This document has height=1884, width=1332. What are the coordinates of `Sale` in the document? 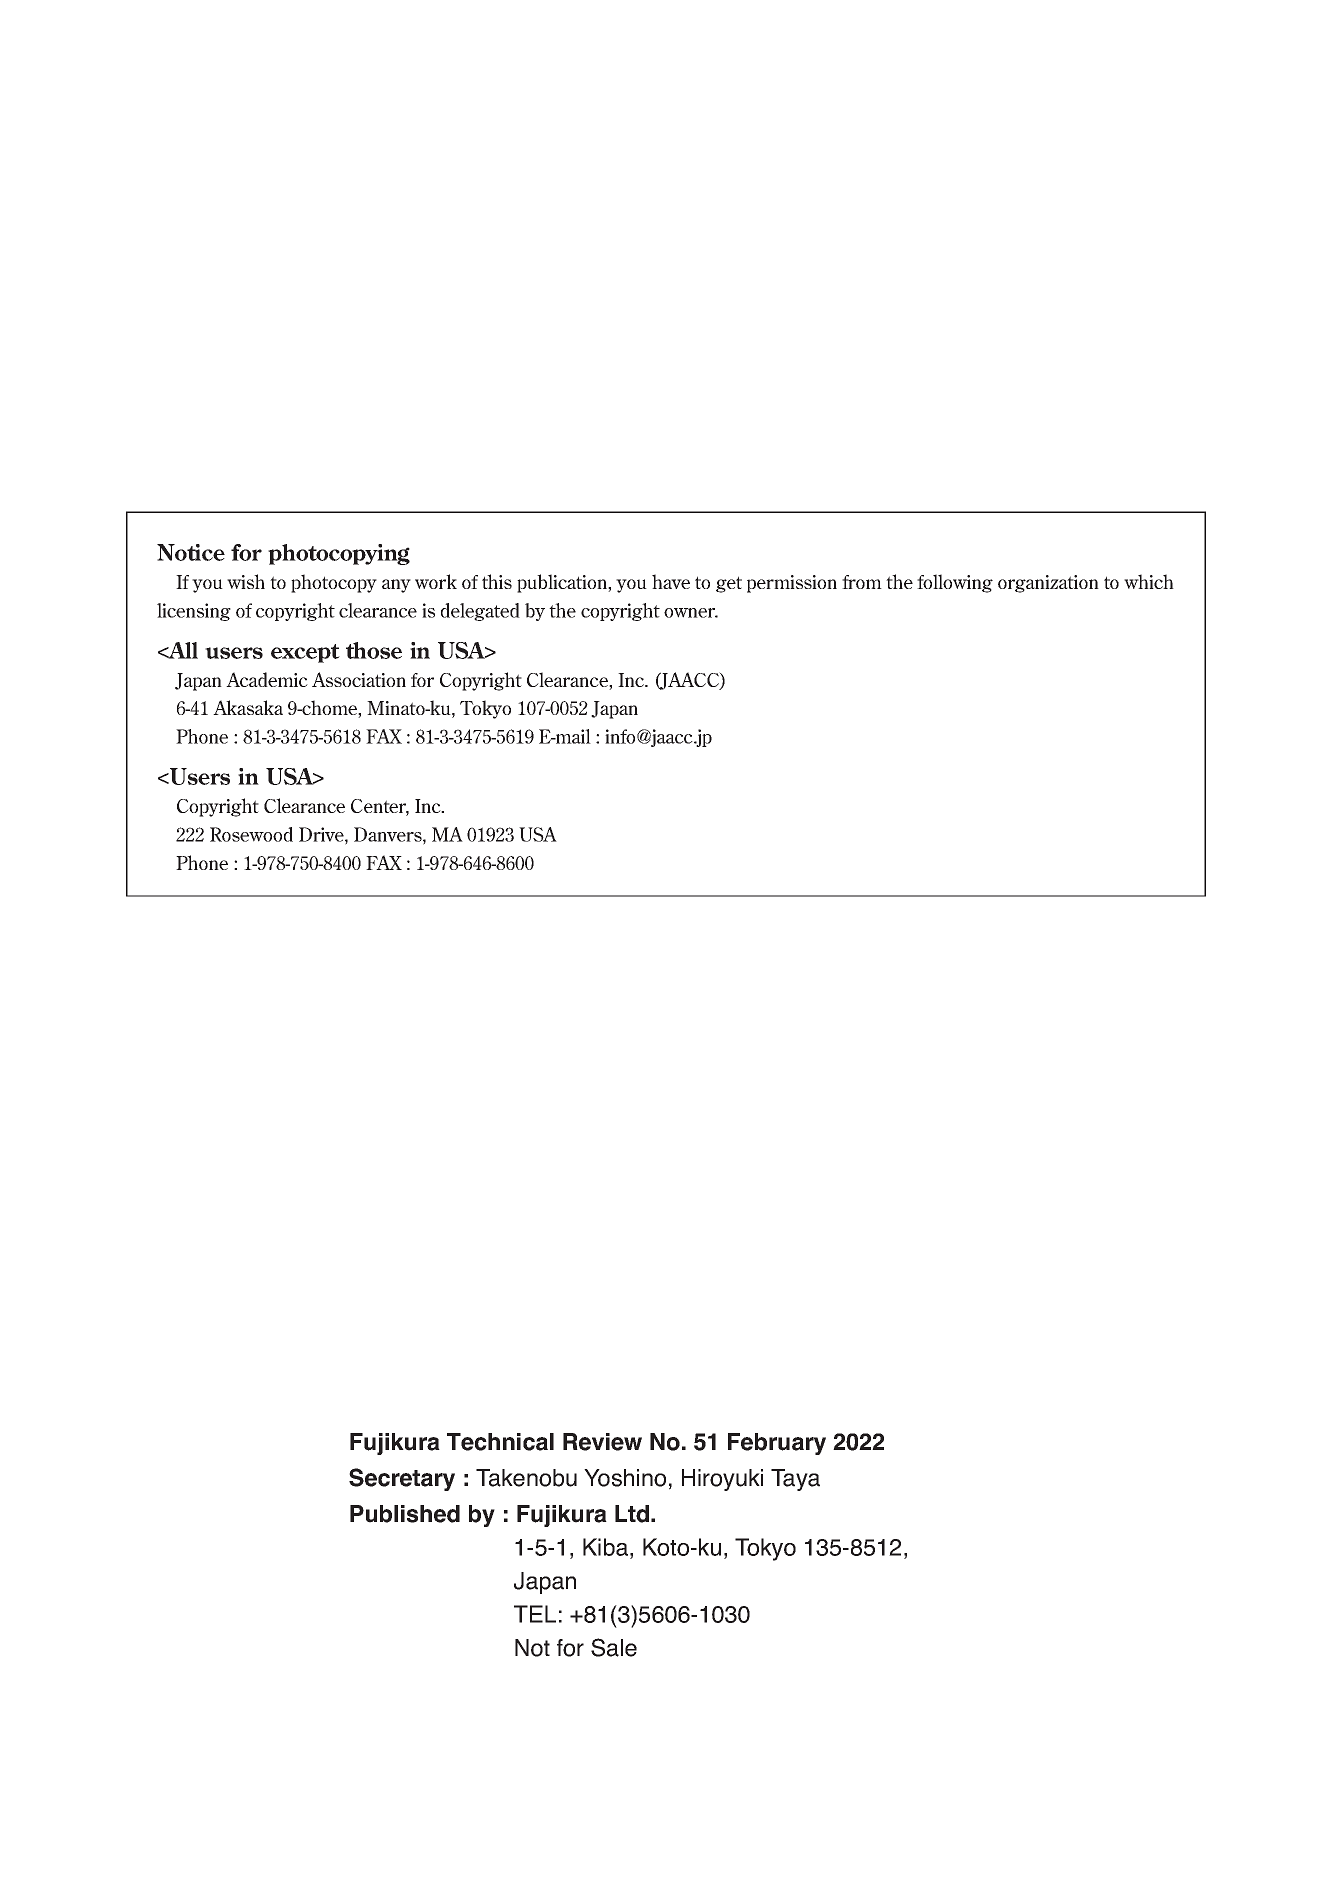 It's located at (614, 1647).
